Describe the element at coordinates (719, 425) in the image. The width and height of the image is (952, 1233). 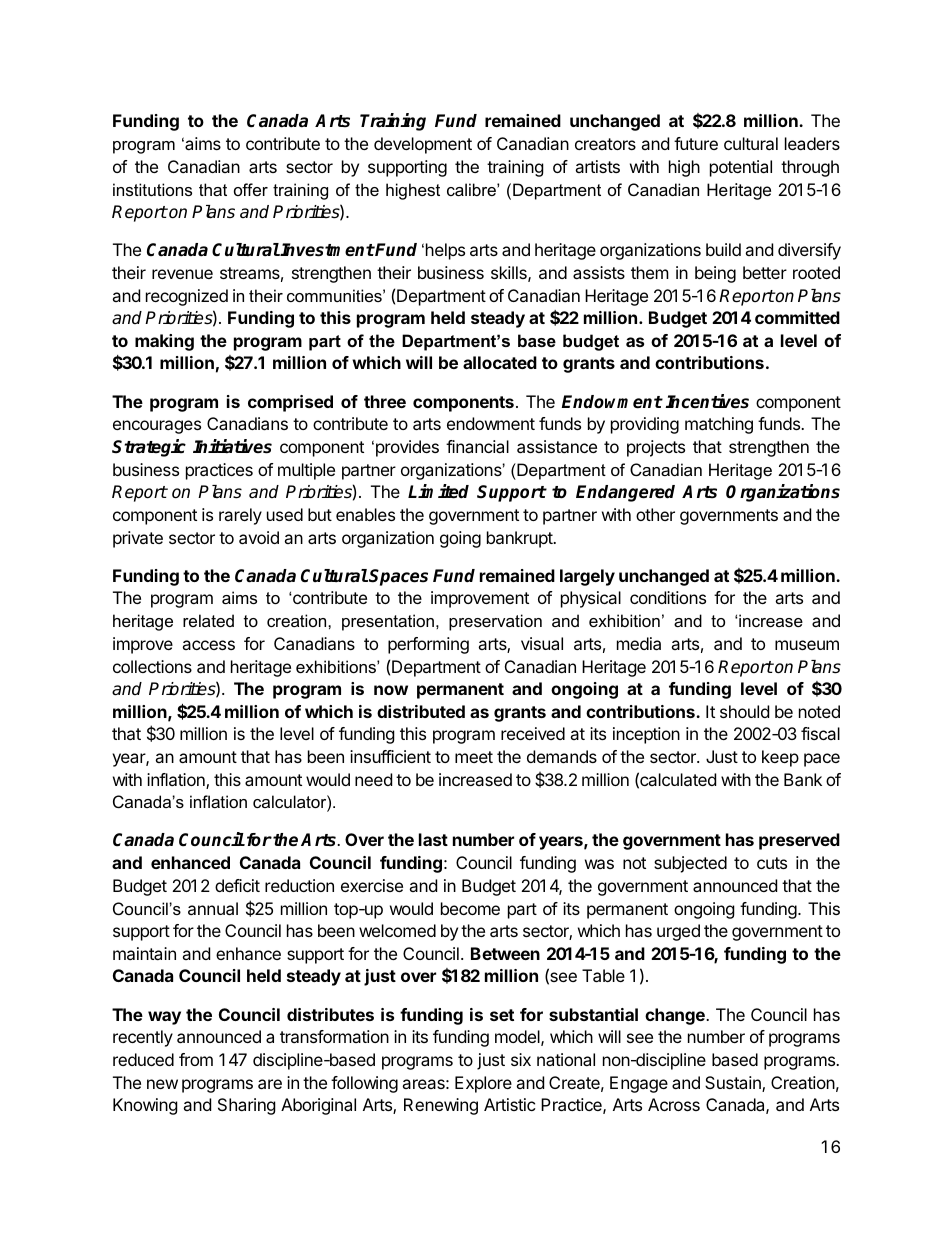
I see `matching` at that location.
